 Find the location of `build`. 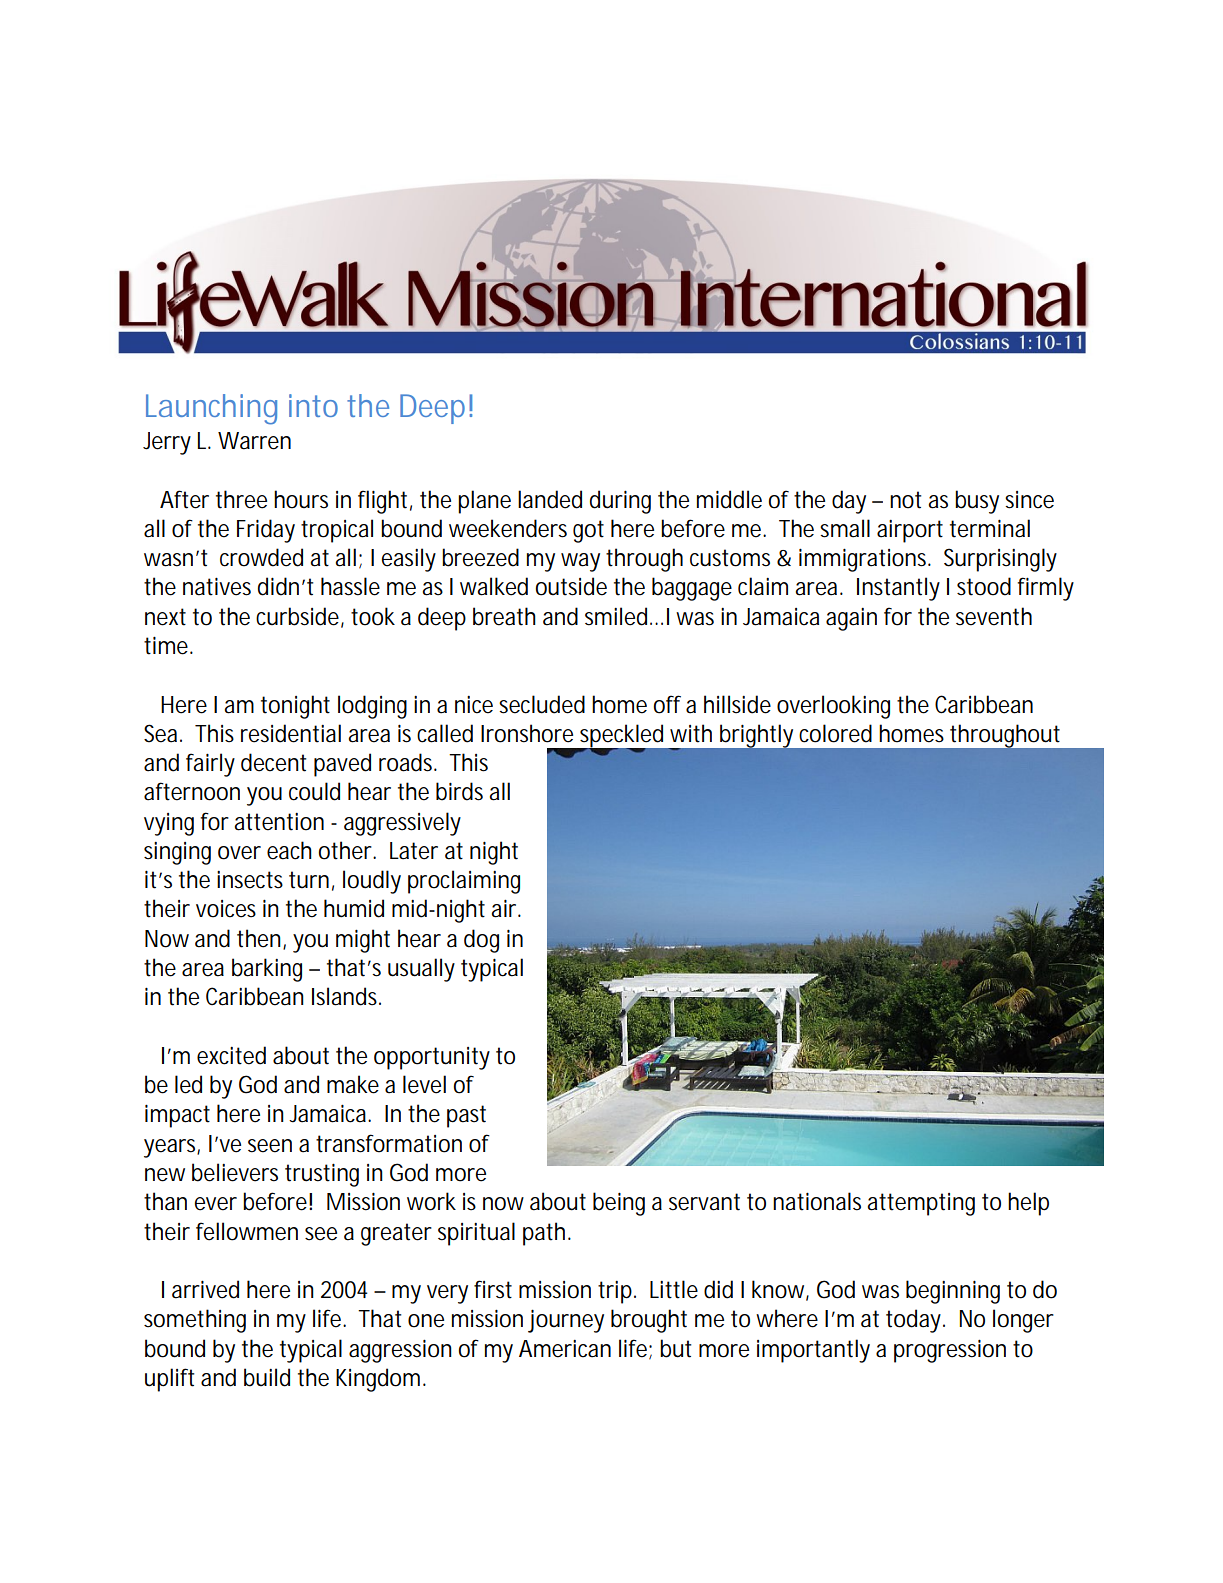

build is located at coordinates (267, 1377).
